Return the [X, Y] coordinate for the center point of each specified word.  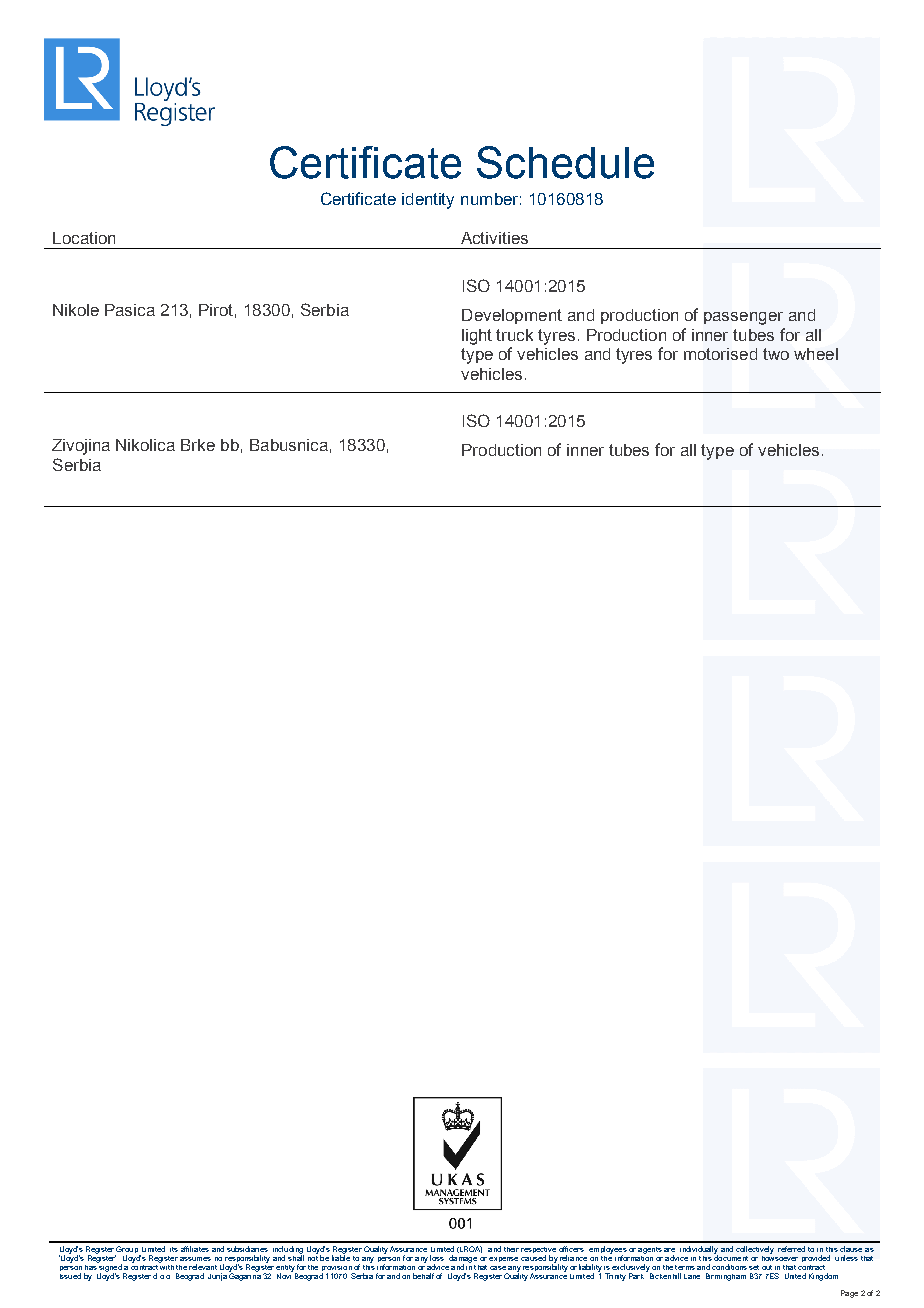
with [166, 1266]
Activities [494, 238]
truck [514, 335]
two [776, 354]
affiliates [195, 1249]
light [477, 337]
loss [437, 1258]
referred [791, 1249]
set [754, 1267]
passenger [743, 318]
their [511, 1249]
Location [84, 238]
